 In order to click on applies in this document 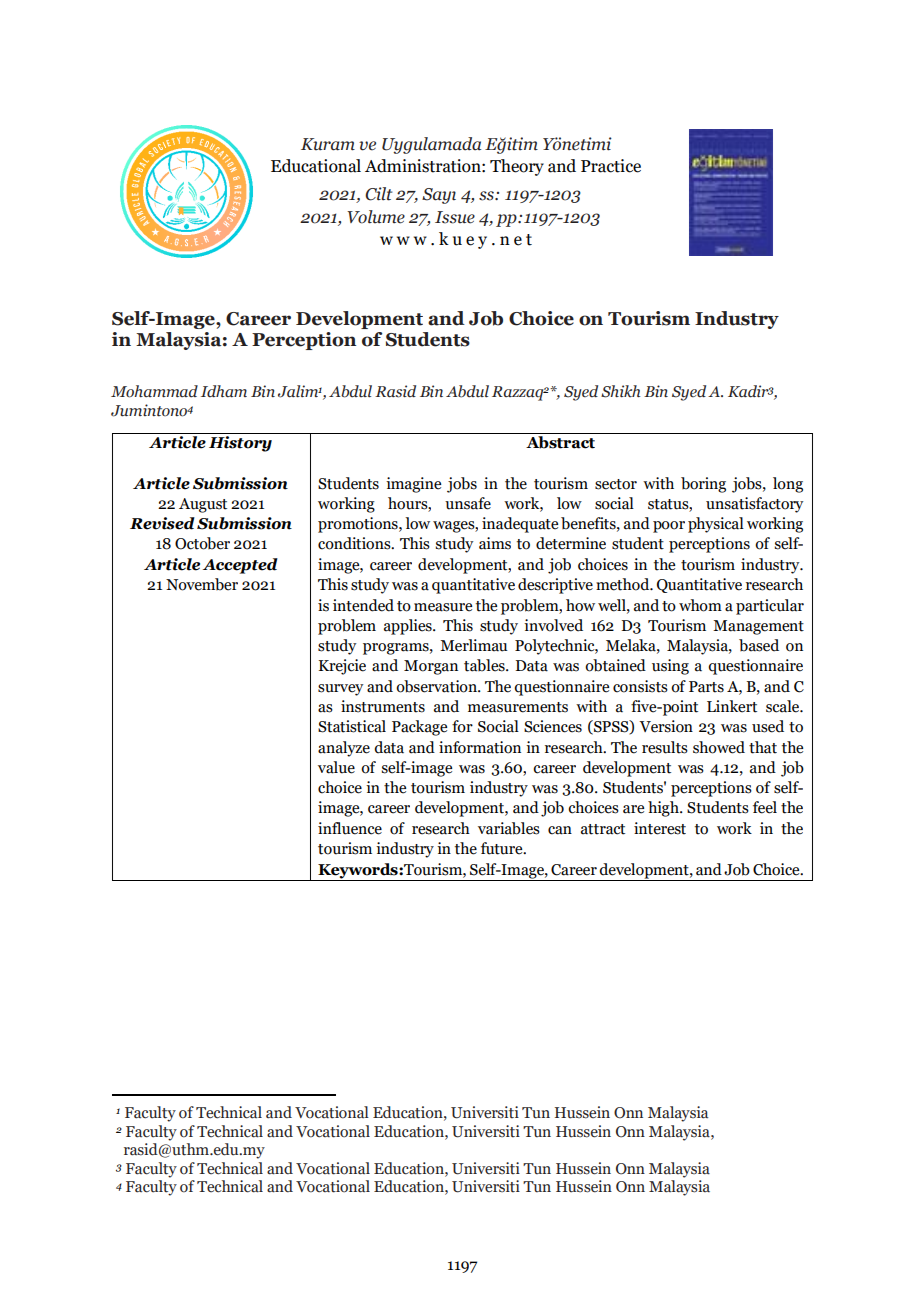, I will do `click(409, 627)`.
